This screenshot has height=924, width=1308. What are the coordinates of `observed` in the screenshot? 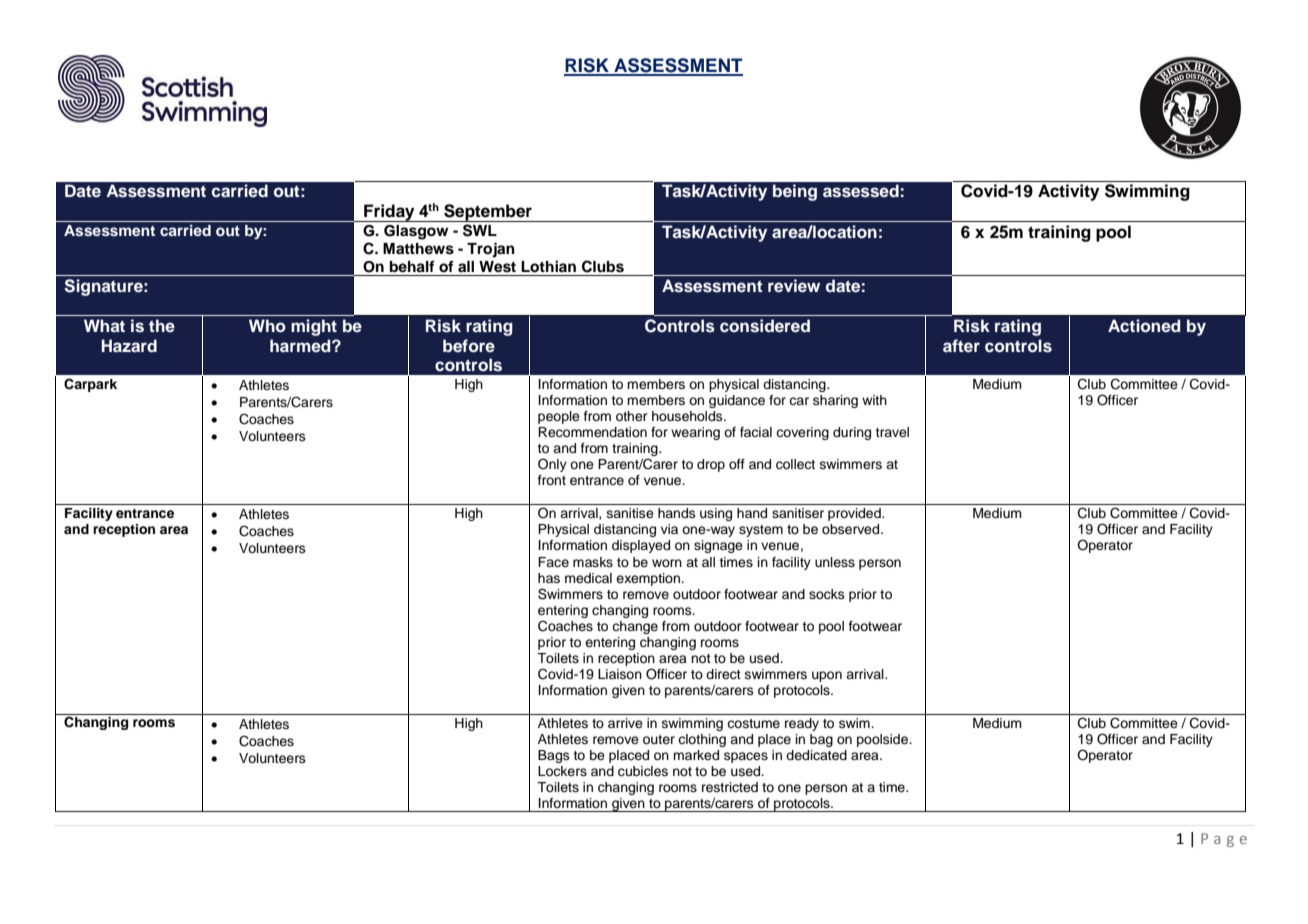 It's located at (852, 529).
